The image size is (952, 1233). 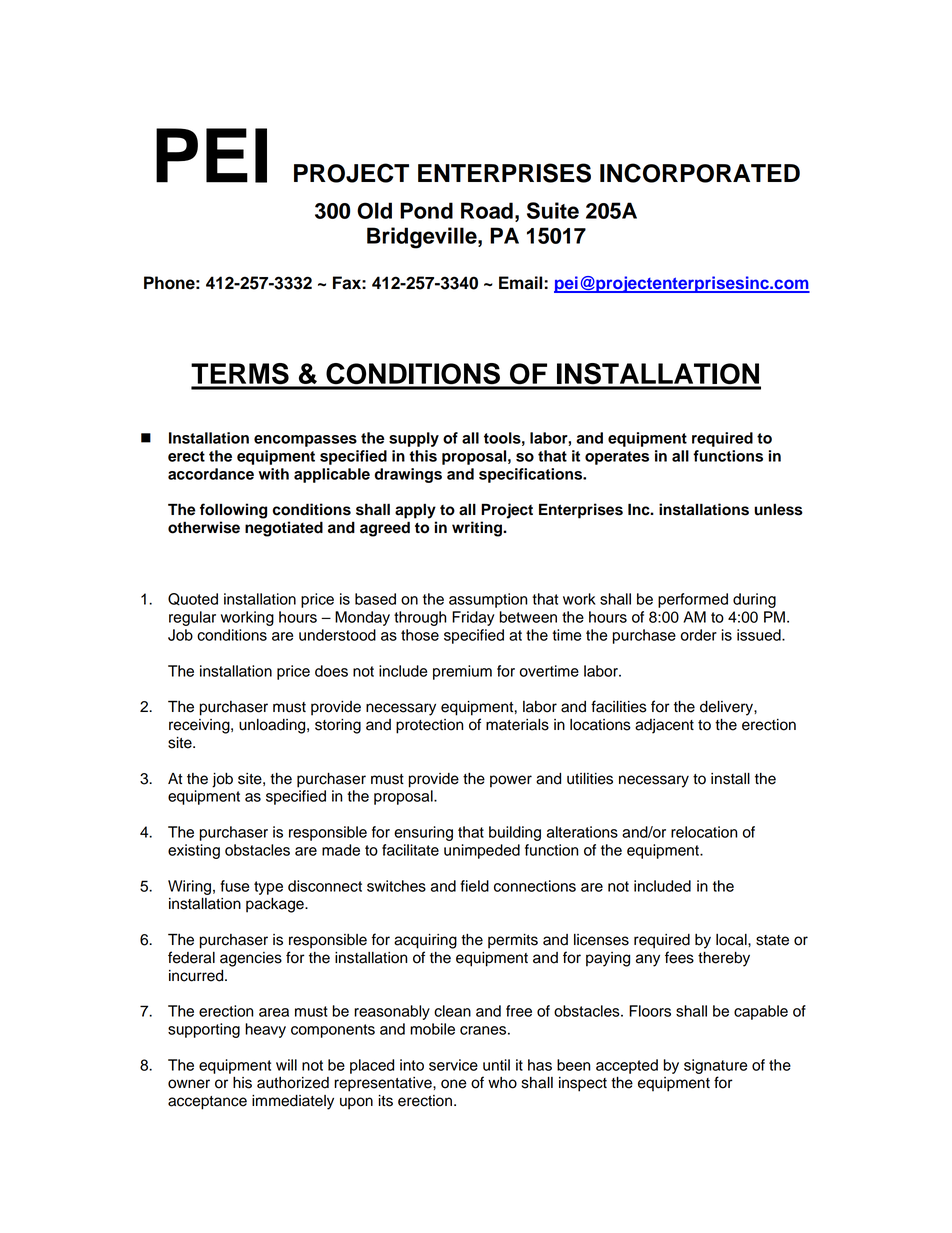 What do you see at coordinates (496, 1065) in the image?
I see `until` at bounding box center [496, 1065].
